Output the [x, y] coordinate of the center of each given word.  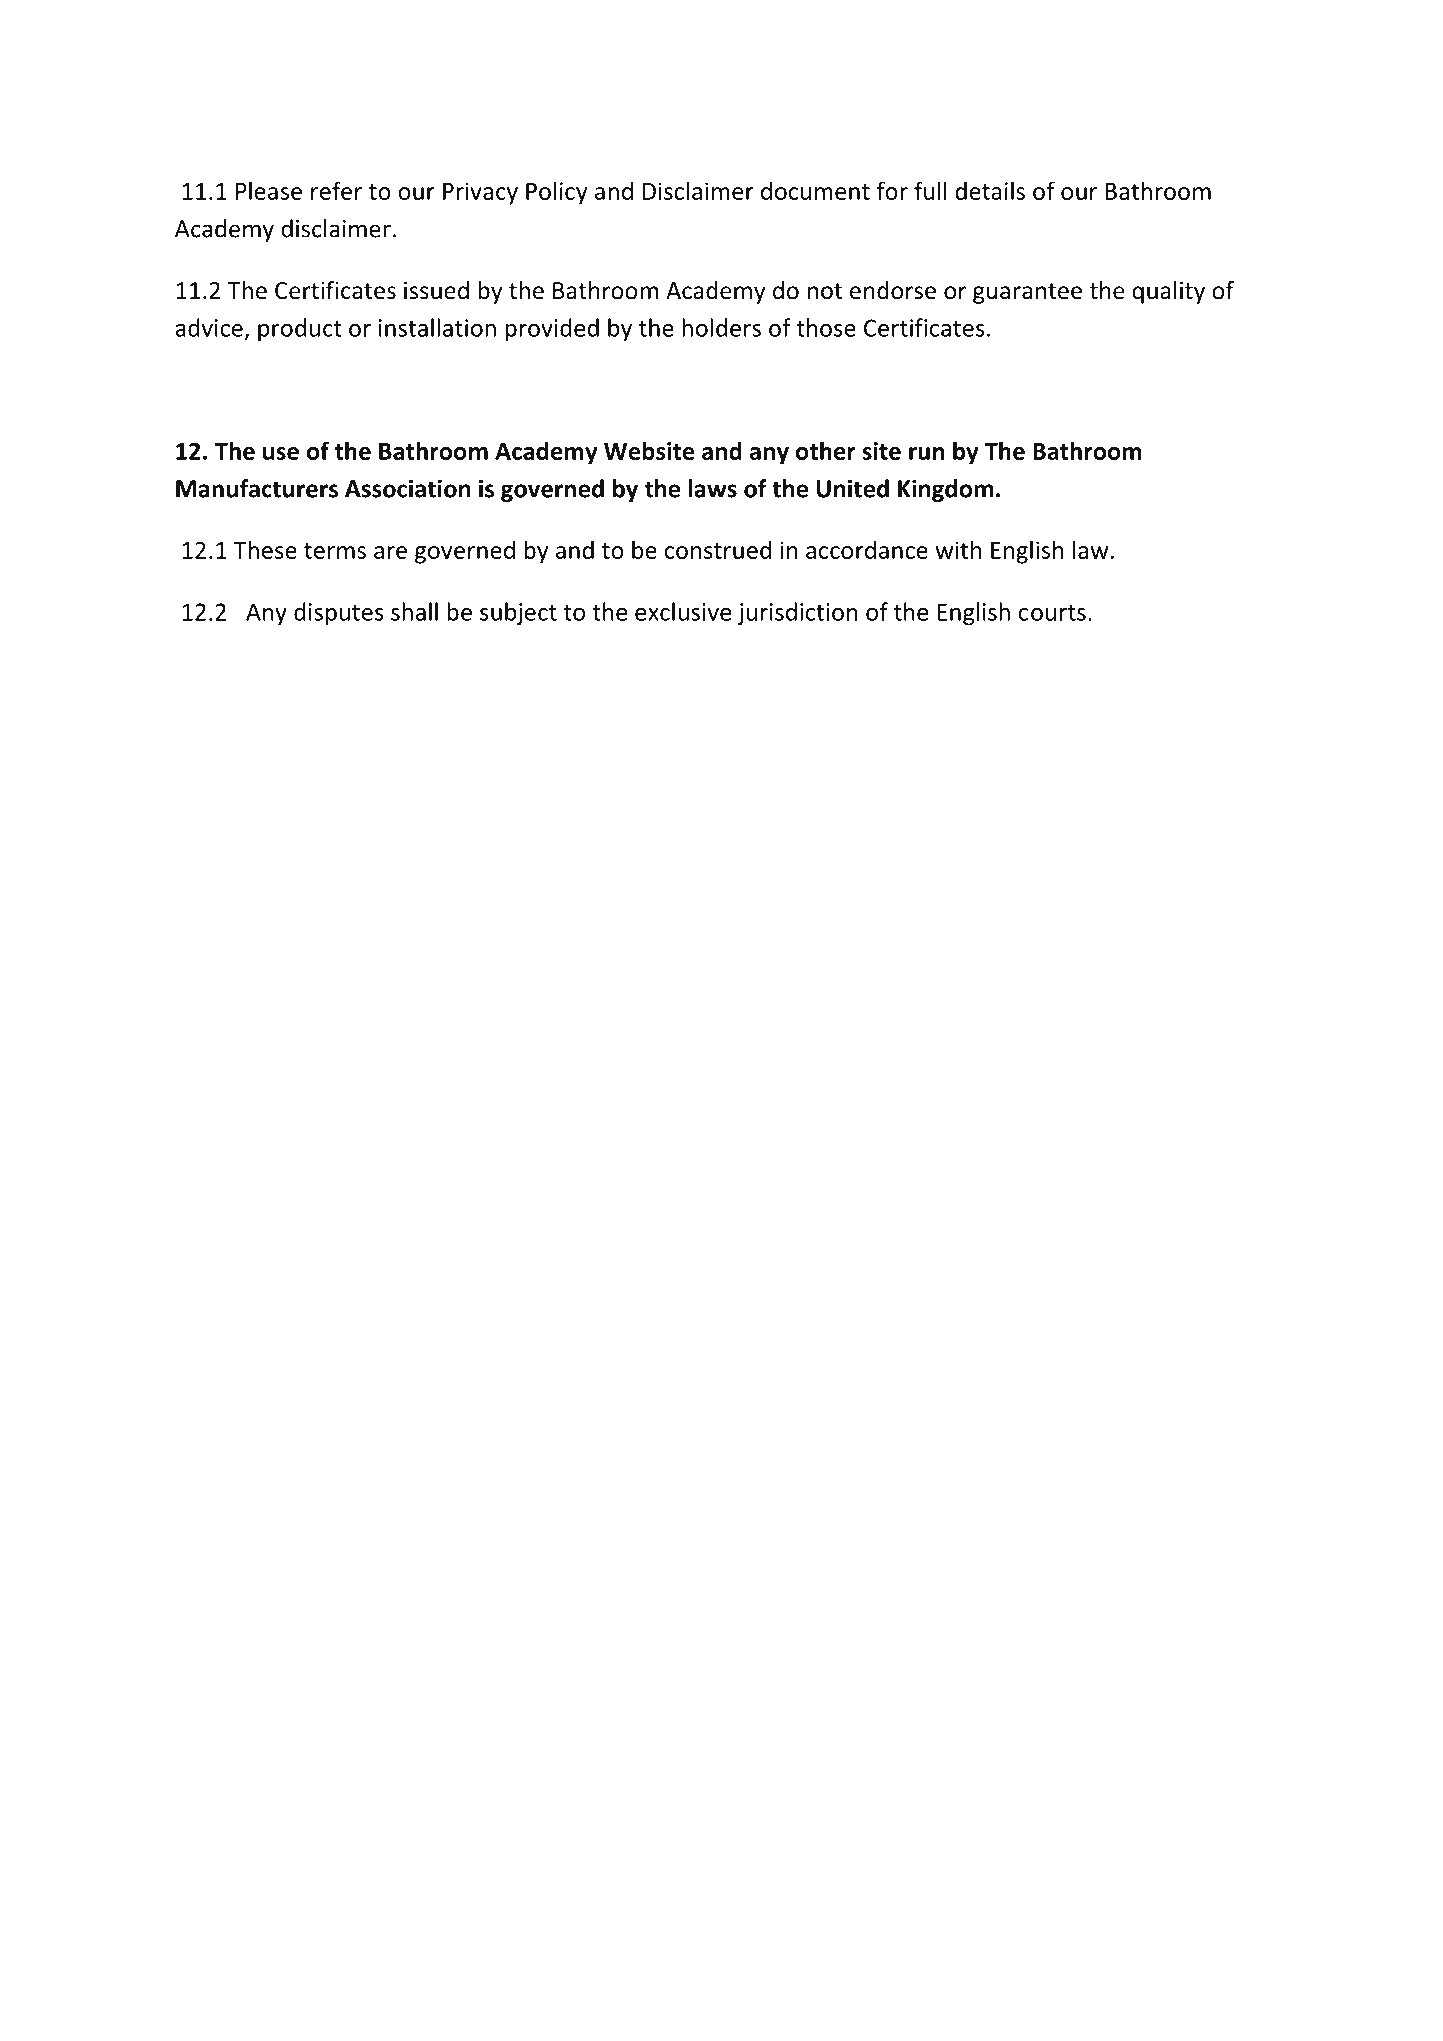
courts [1052, 613]
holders [721, 327]
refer [336, 190]
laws [713, 488]
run [927, 453]
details [990, 190]
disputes [339, 614]
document [815, 190]
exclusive [683, 611]
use [281, 453]
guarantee [1027, 293]
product [300, 330]
